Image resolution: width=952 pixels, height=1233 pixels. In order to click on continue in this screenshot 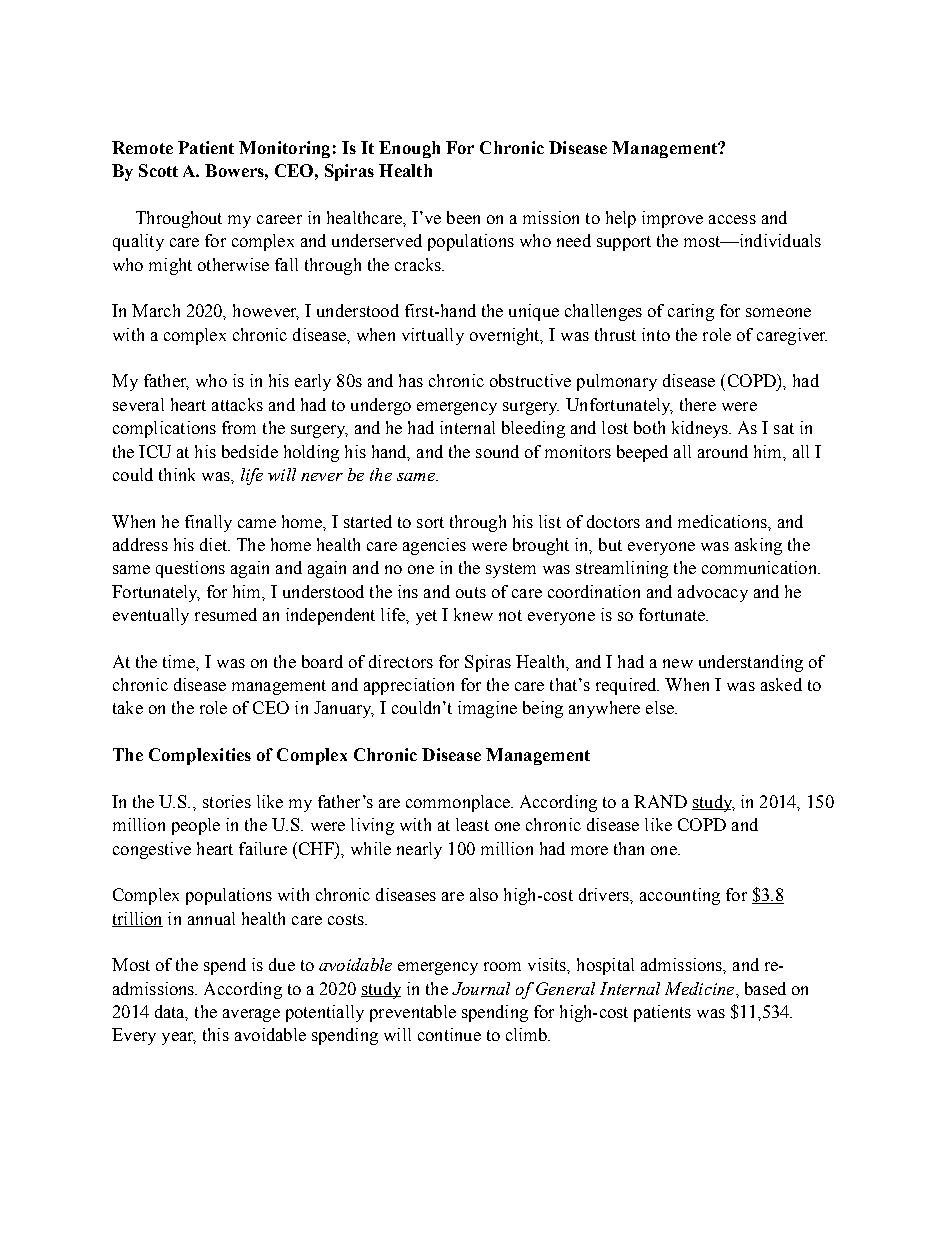, I will do `click(449, 1034)`.
